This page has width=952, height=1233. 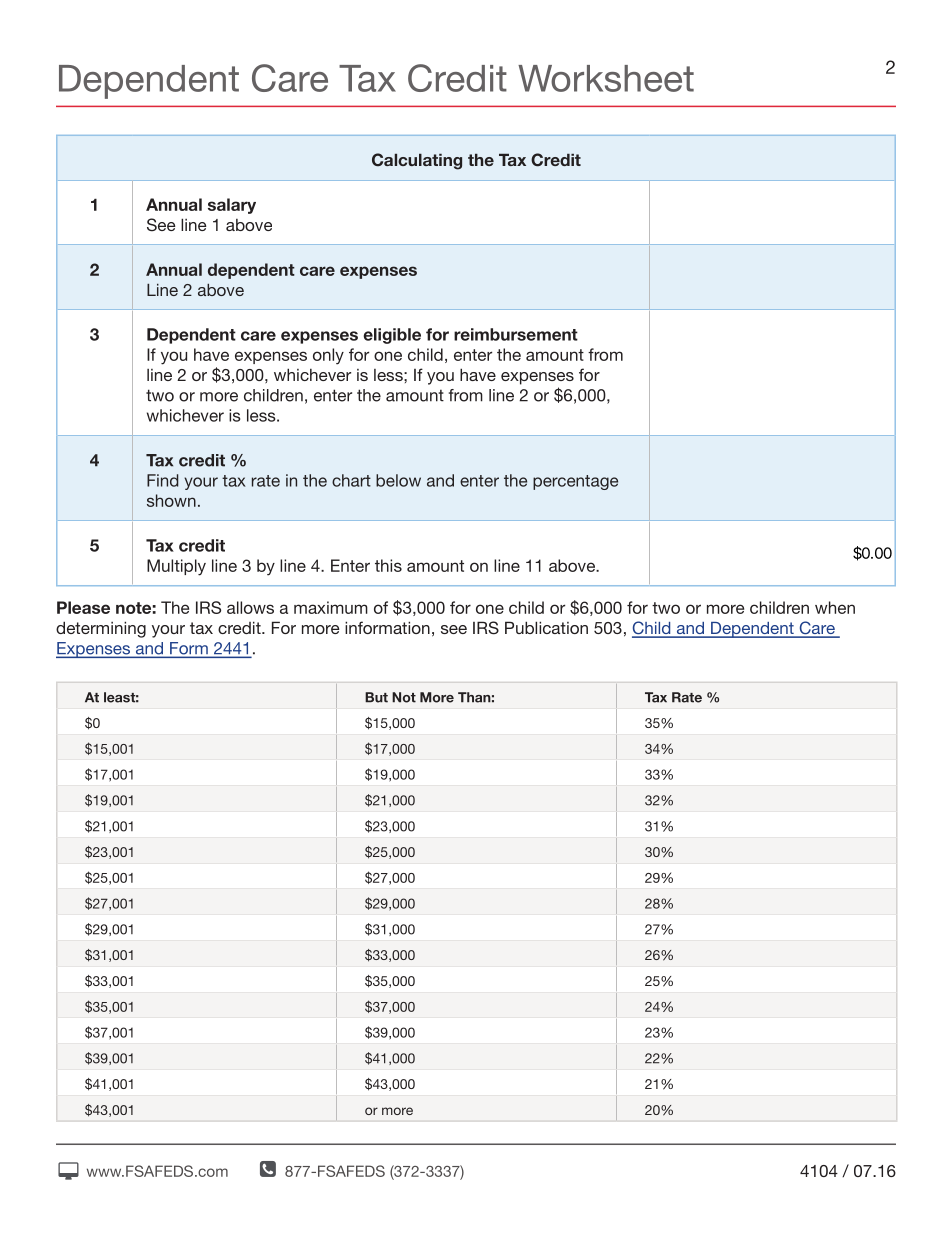 I want to click on Calculating, so click(x=417, y=161).
